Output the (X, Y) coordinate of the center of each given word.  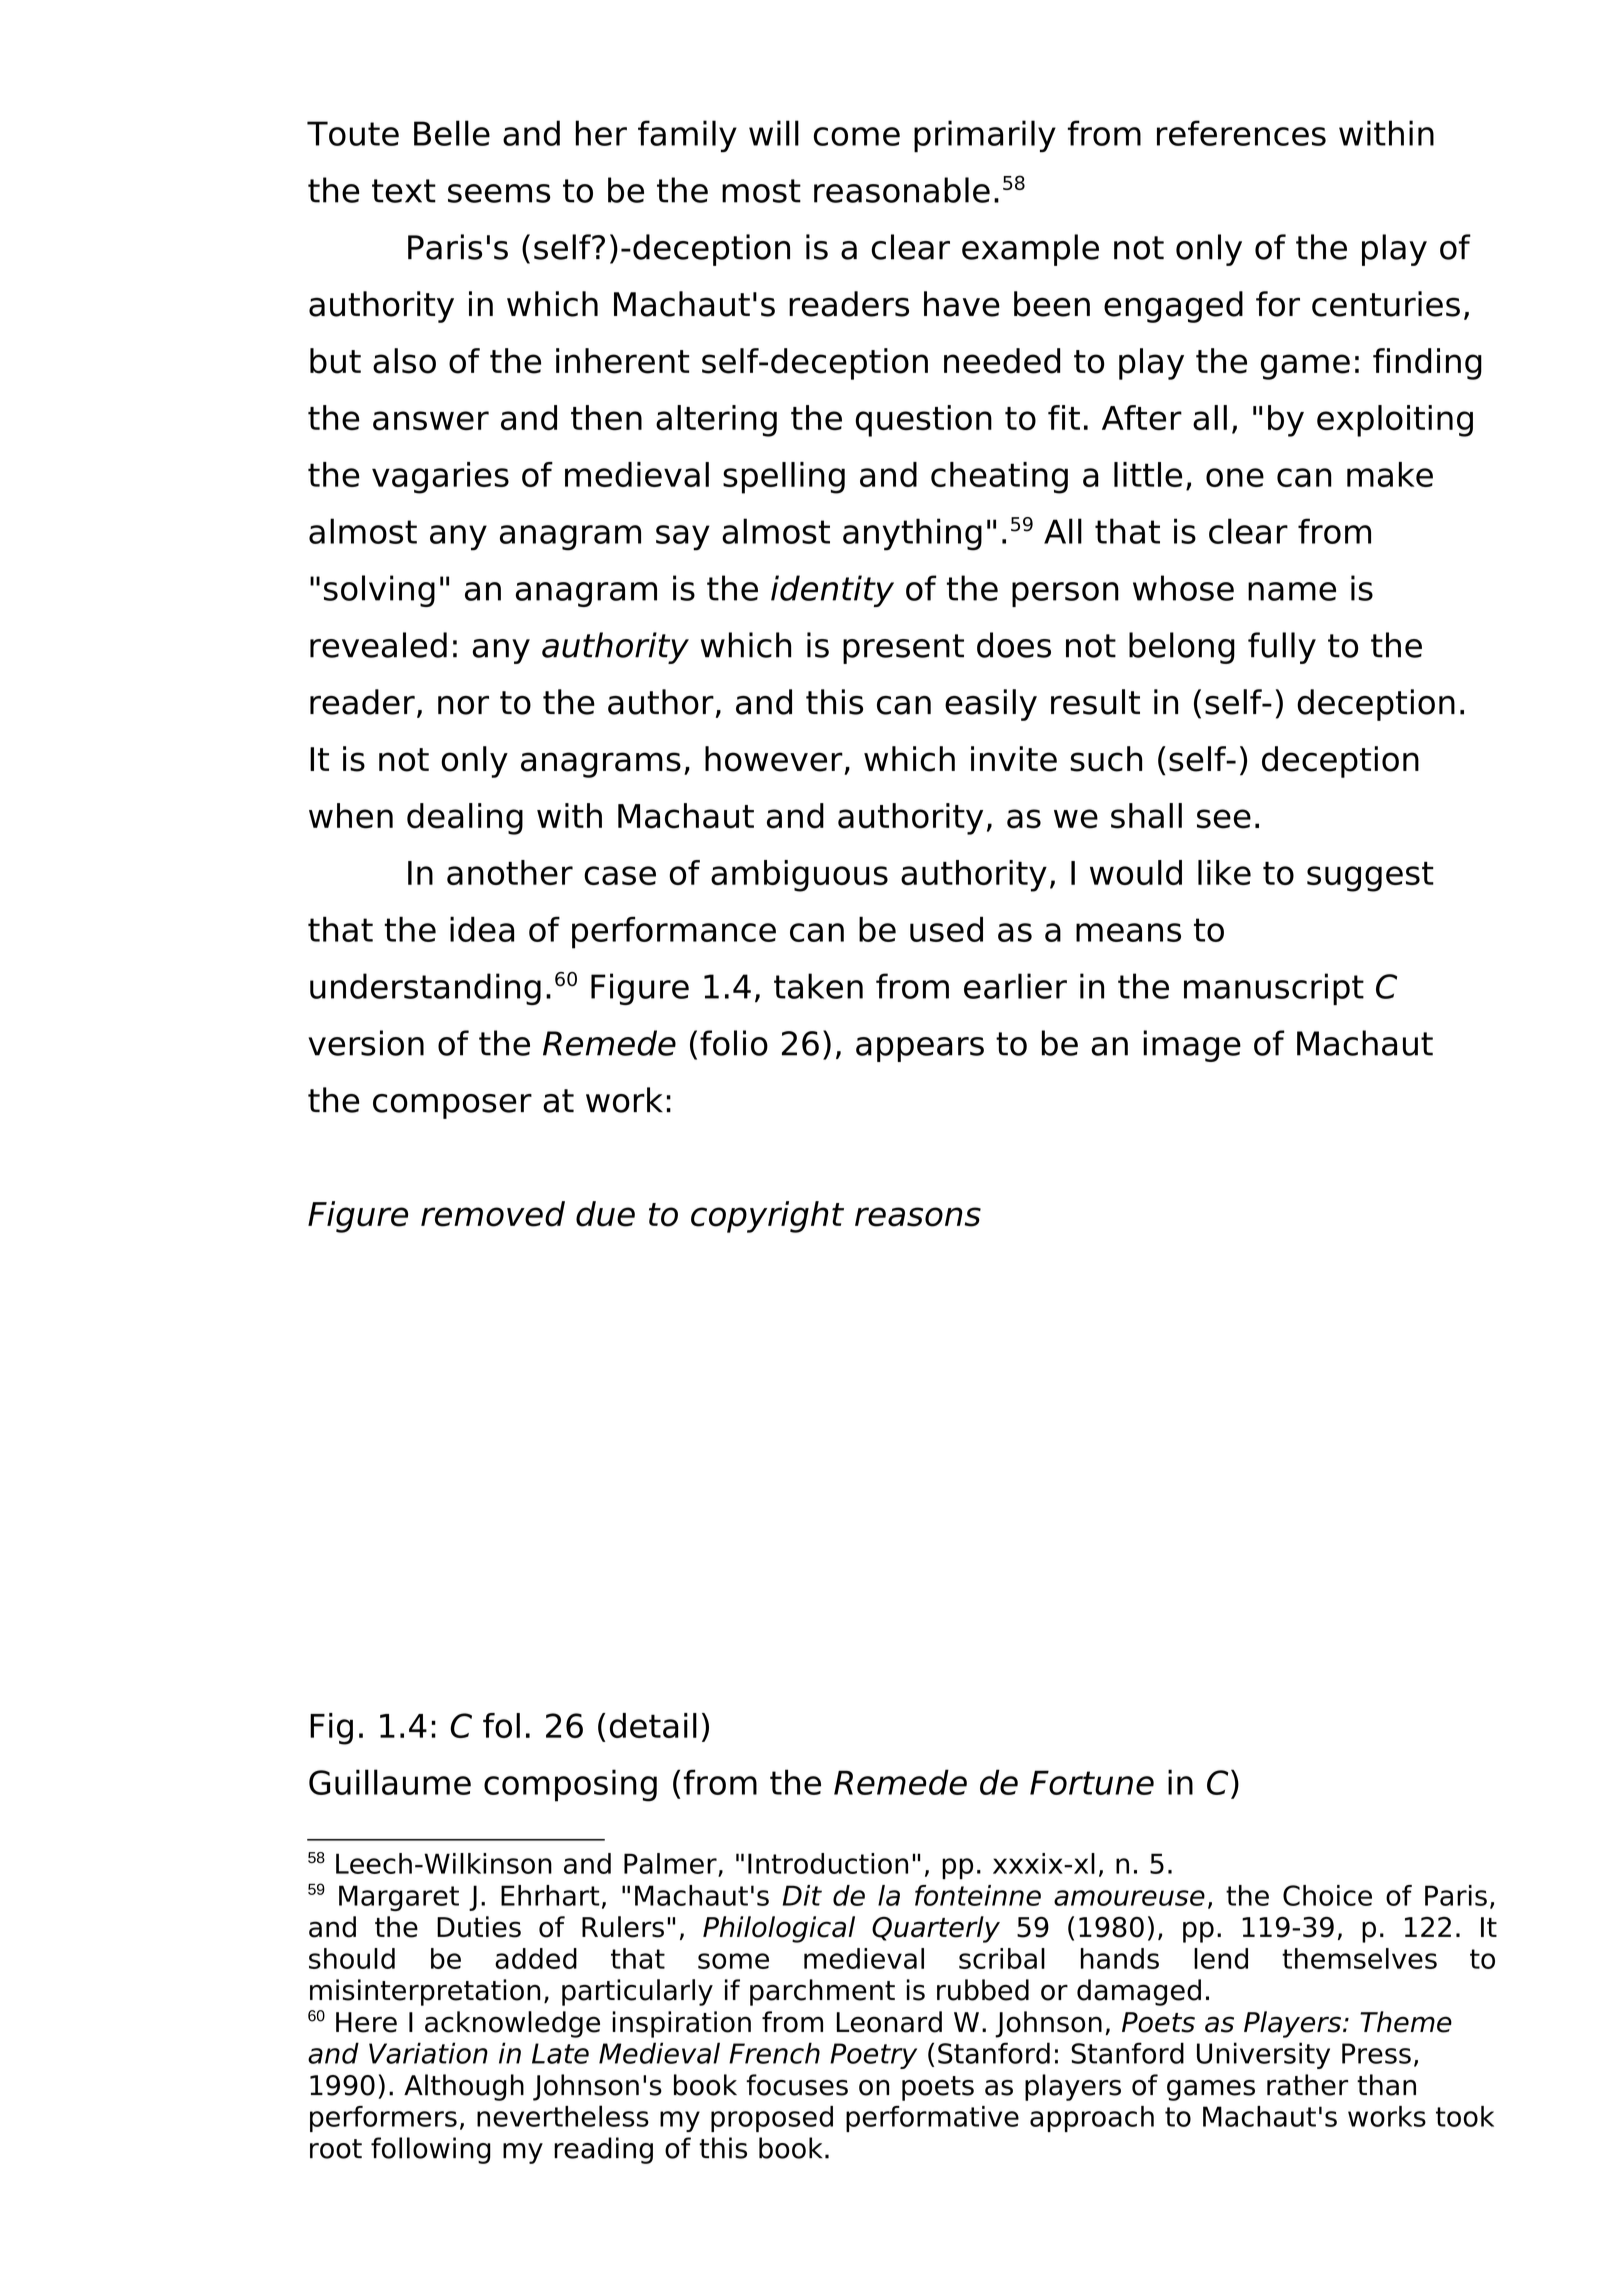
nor (463, 705)
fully (1282, 648)
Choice (1327, 1895)
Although (464, 2087)
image (1192, 1046)
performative (932, 2119)
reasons (918, 1217)
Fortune (1092, 1782)
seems (499, 193)
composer (452, 1106)
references (1241, 133)
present (903, 649)
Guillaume (390, 1782)
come (857, 136)
